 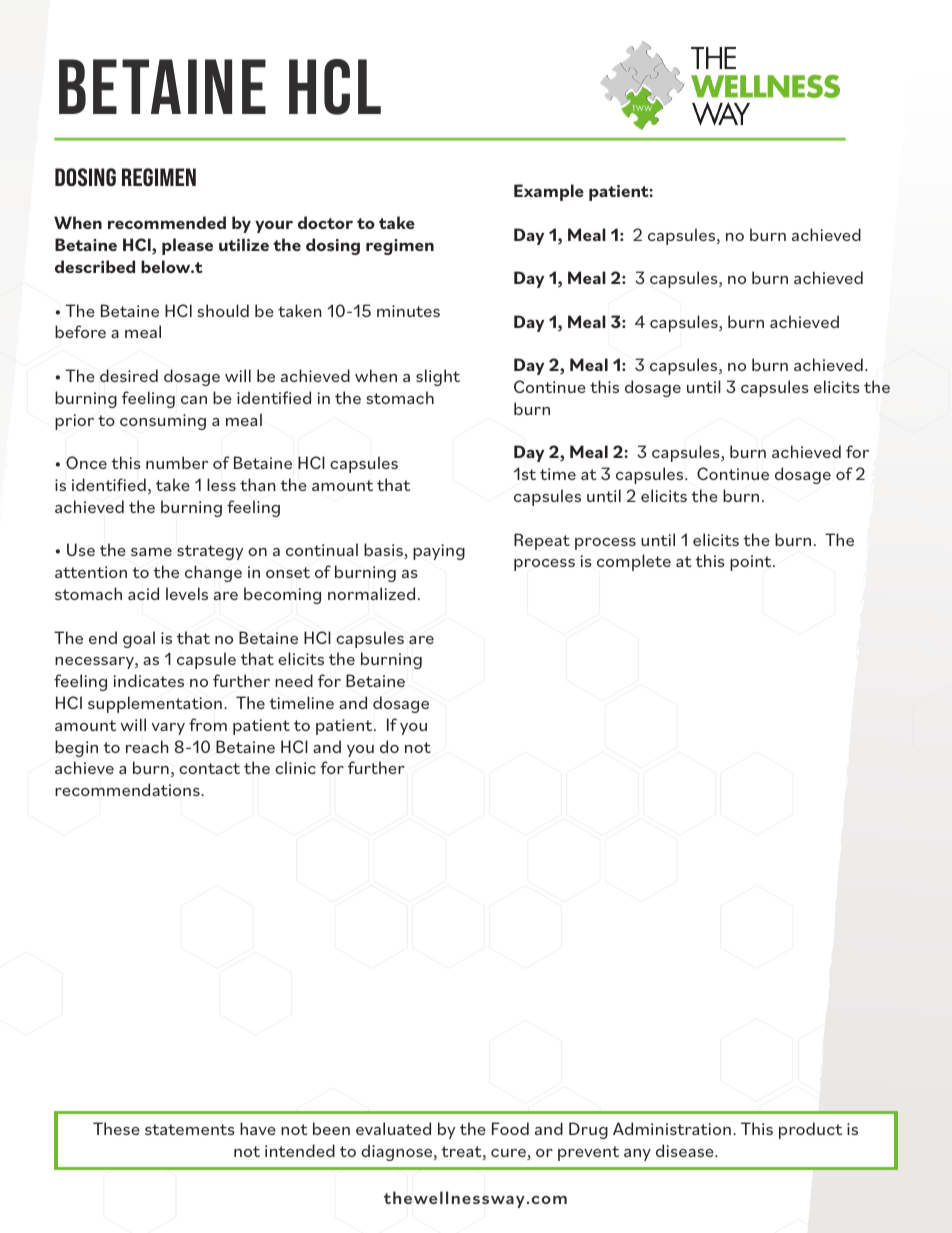 What do you see at coordinates (439, 552) in the page?
I see `paying` at bounding box center [439, 552].
